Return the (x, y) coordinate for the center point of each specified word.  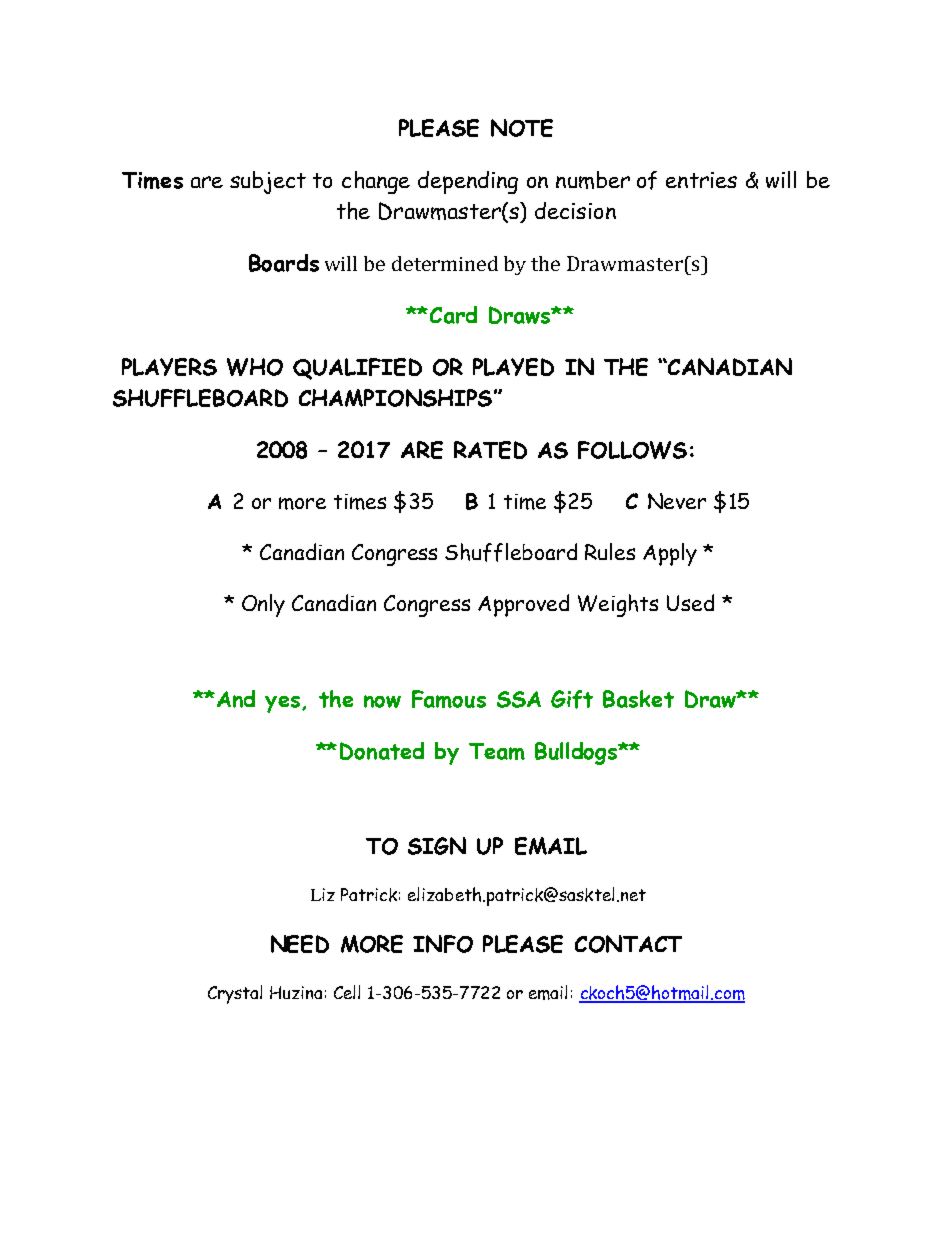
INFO (443, 944)
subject (268, 182)
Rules (610, 551)
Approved (523, 605)
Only (263, 605)
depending (468, 182)
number (593, 180)
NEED (300, 944)
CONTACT (628, 944)
